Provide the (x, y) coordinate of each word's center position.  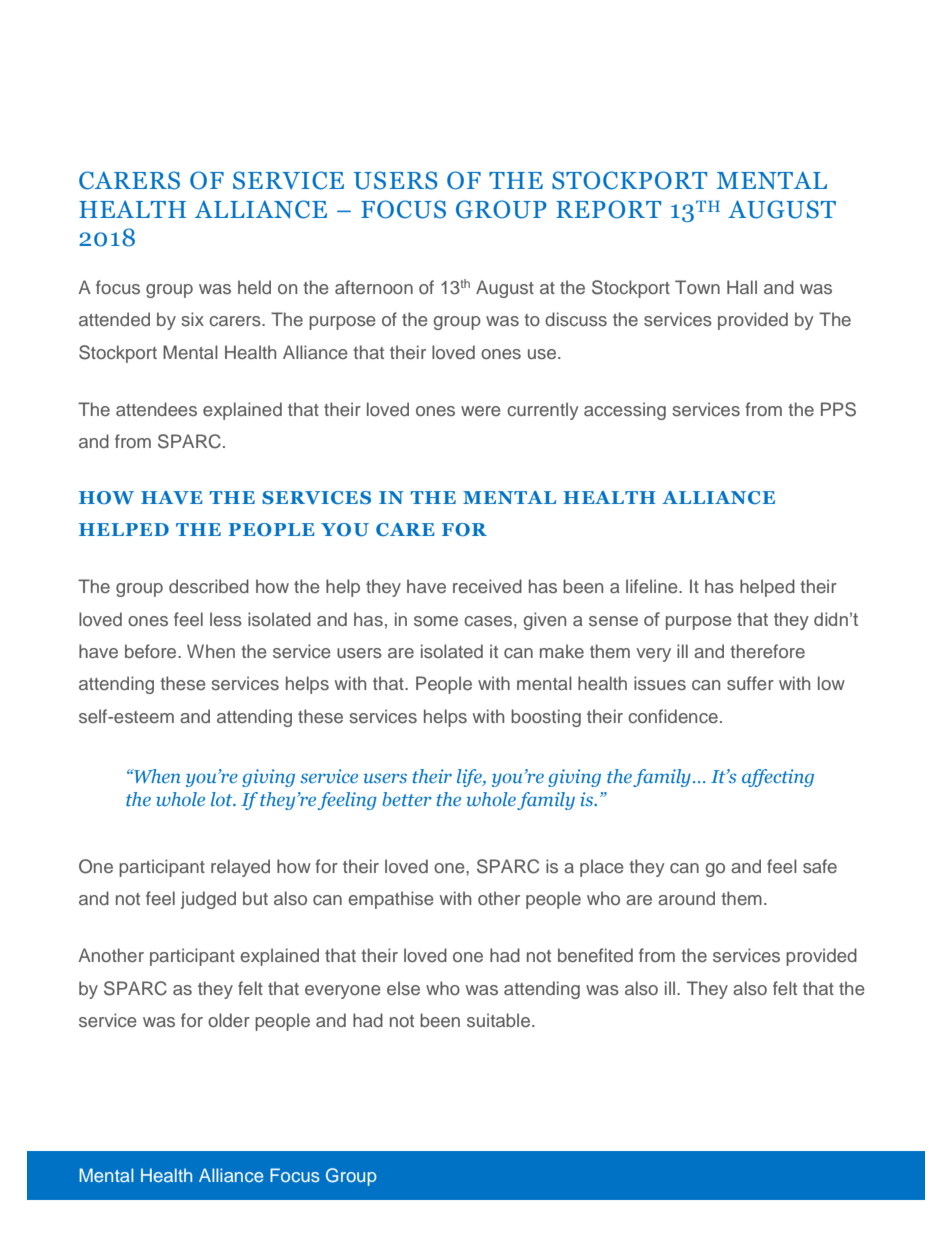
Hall (742, 287)
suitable (500, 1020)
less (226, 619)
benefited (595, 955)
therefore (767, 651)
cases (489, 621)
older (229, 1020)
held (254, 287)
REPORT (608, 209)
